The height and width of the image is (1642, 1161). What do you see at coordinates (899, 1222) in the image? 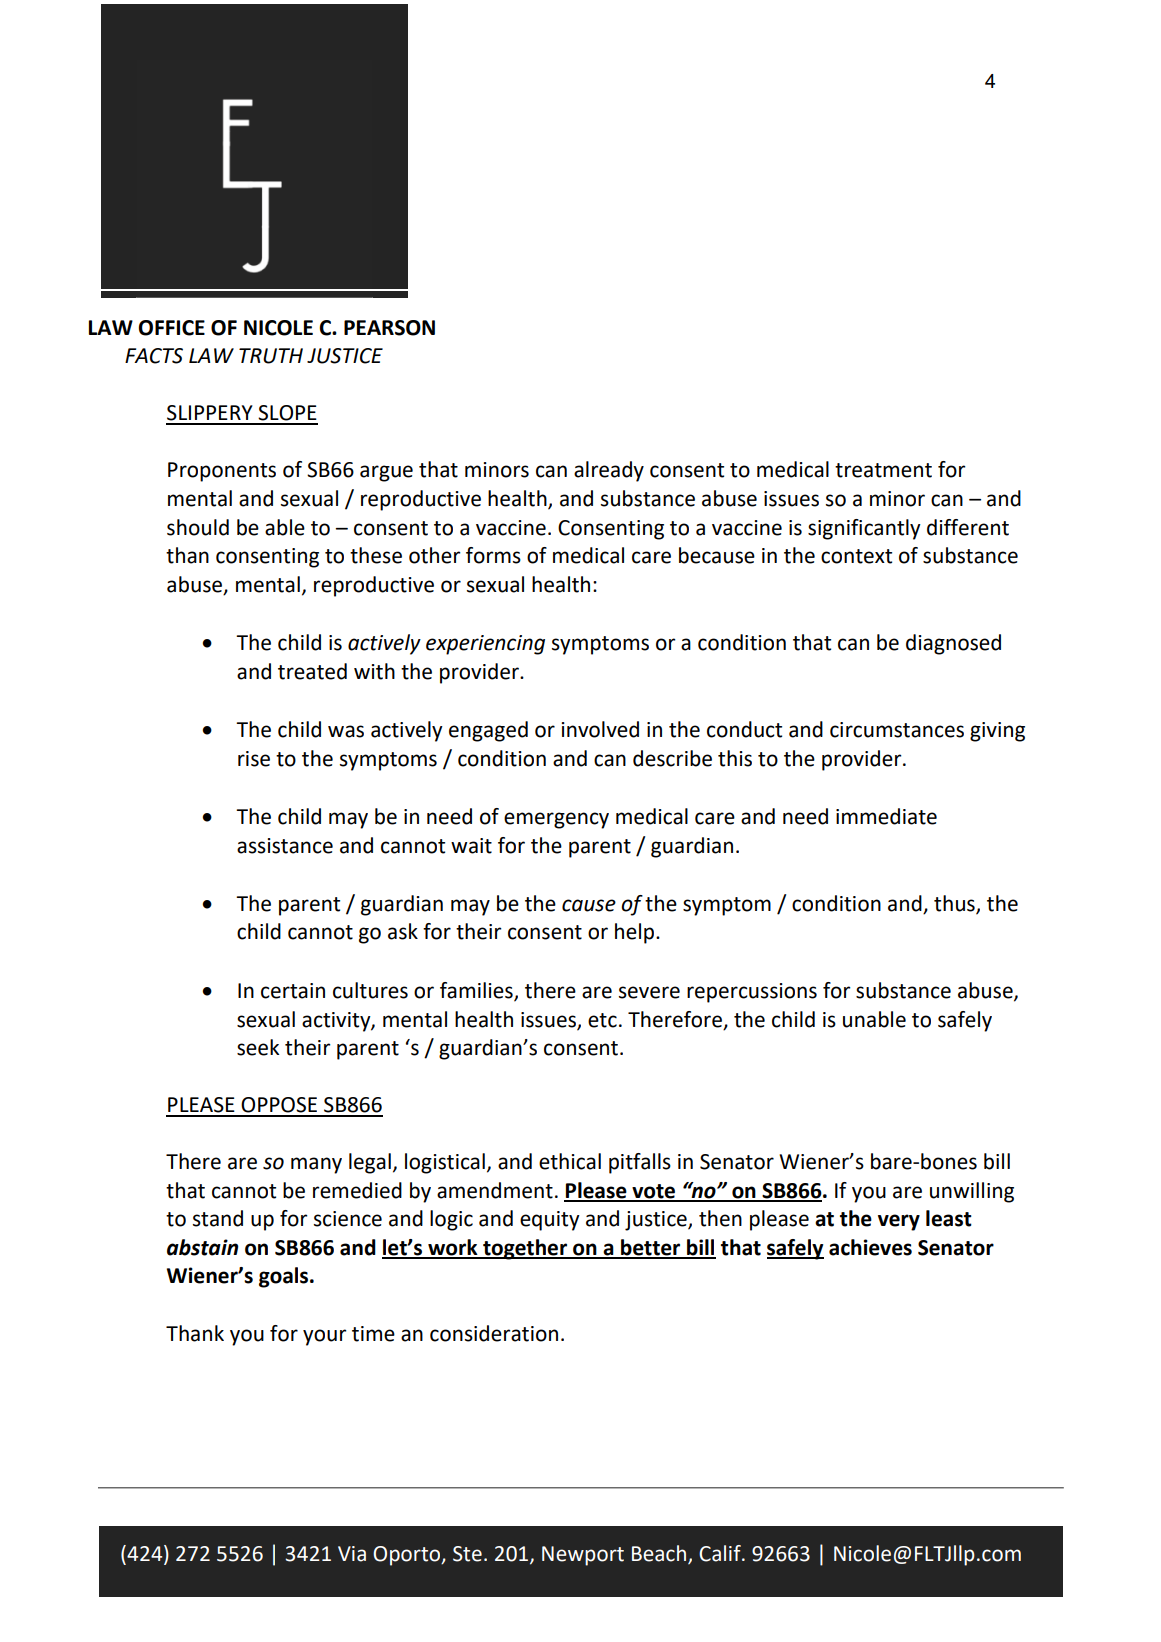
I see `very` at bounding box center [899, 1222].
